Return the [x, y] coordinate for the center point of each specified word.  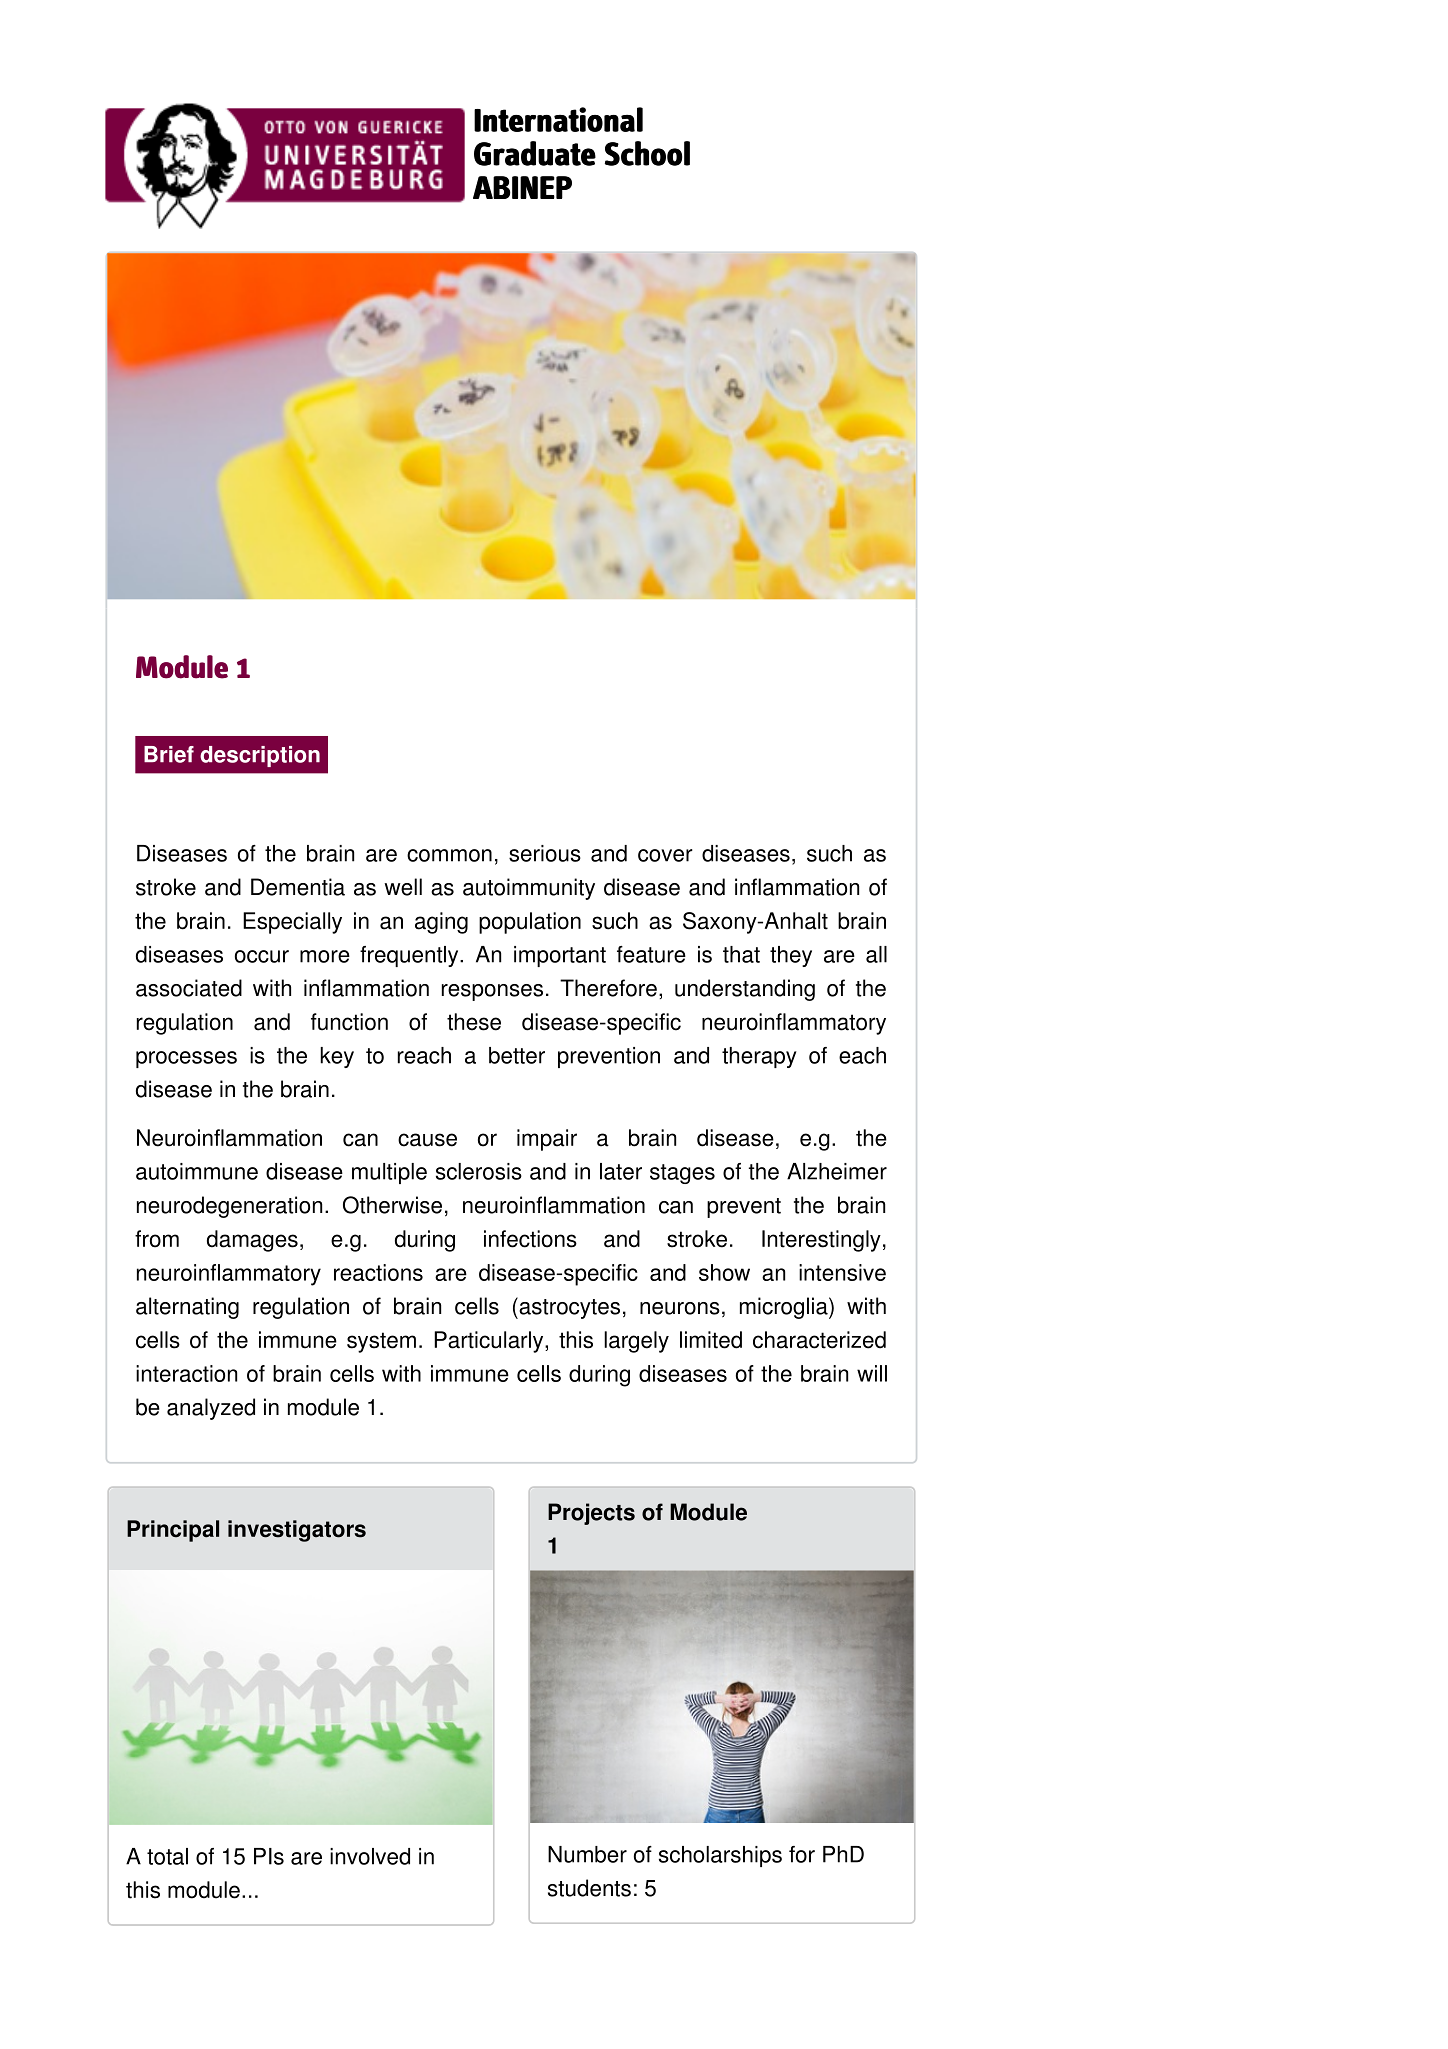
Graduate [535, 153]
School [647, 153]
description [260, 756]
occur [262, 956]
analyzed [211, 1409]
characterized [819, 1340]
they [791, 956]
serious [545, 853]
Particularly [490, 1342]
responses [492, 992]
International [558, 119]
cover [665, 855]
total [167, 1856]
